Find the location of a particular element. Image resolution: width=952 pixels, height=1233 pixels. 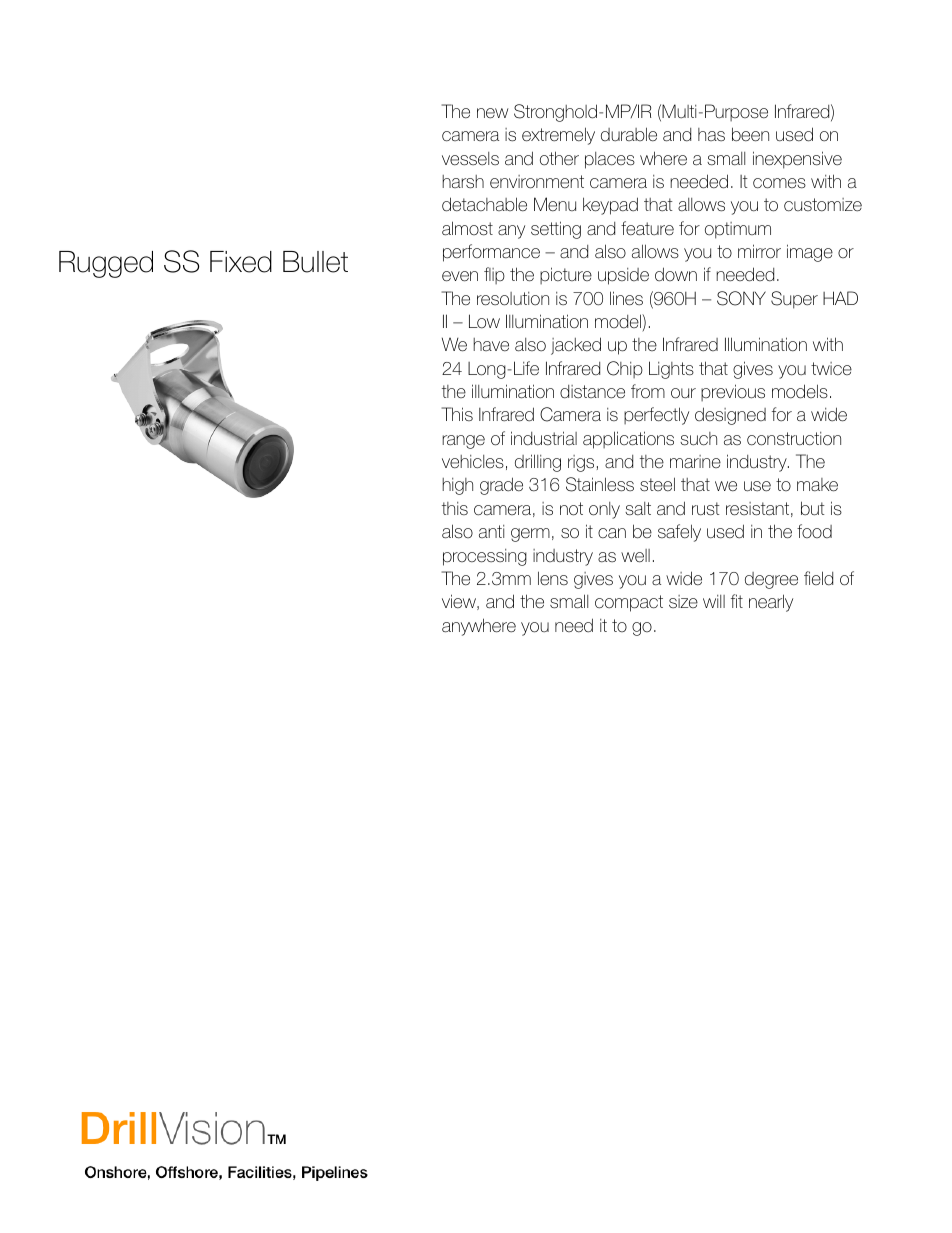

been is located at coordinates (750, 134).
